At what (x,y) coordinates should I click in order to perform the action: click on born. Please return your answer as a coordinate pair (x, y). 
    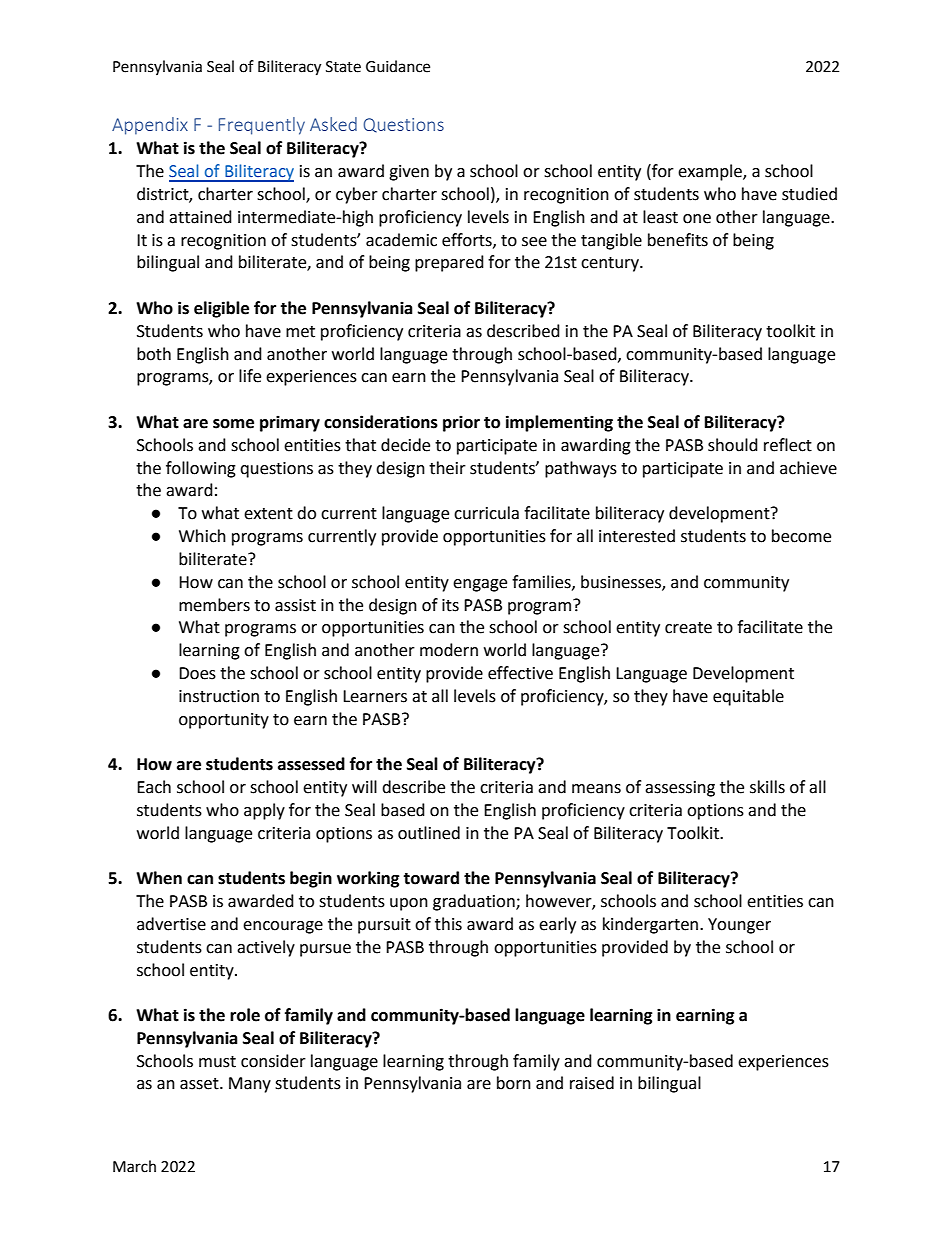
    Looking at the image, I should click on (514, 1083).
